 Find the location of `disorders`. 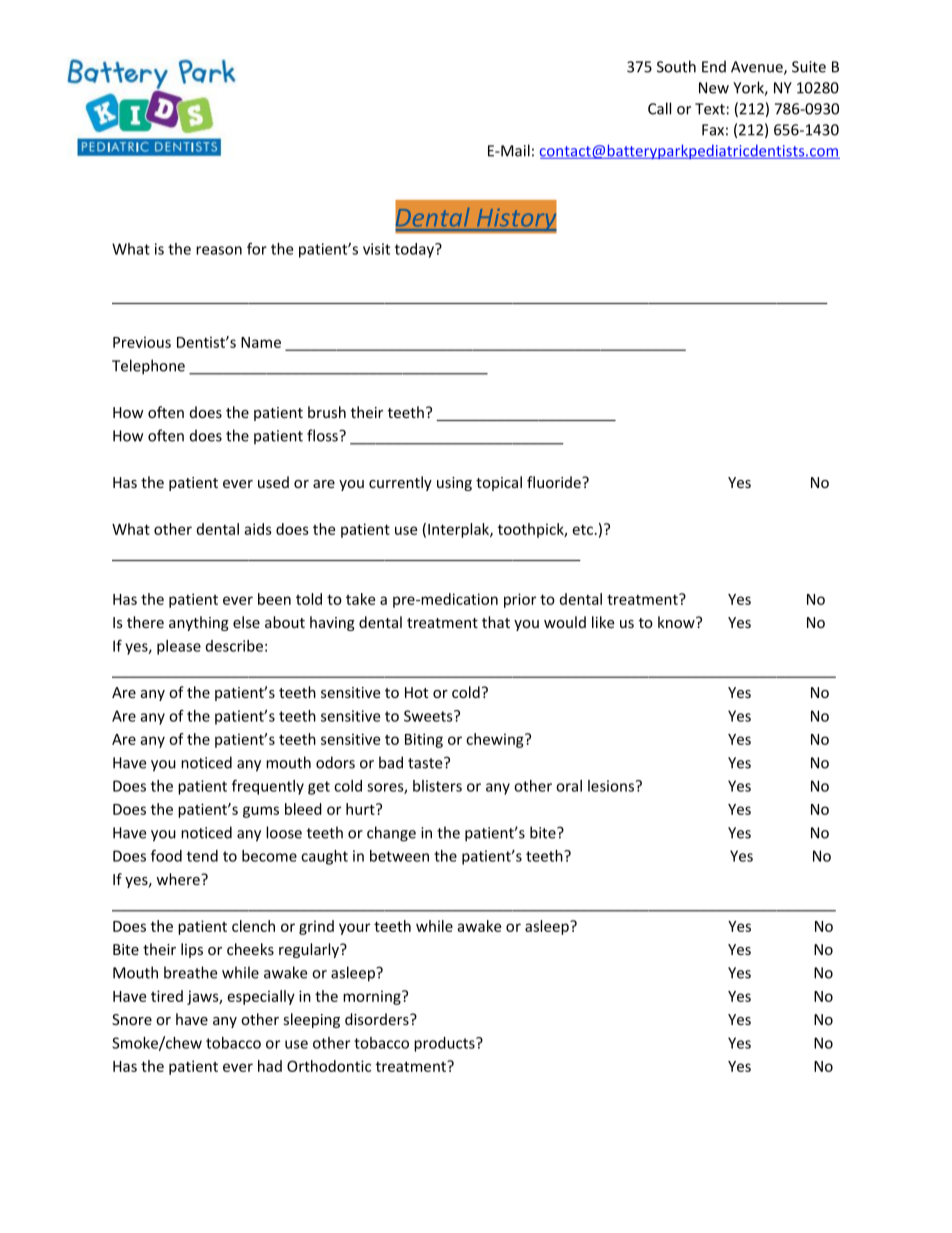

disorders is located at coordinates (378, 1019).
